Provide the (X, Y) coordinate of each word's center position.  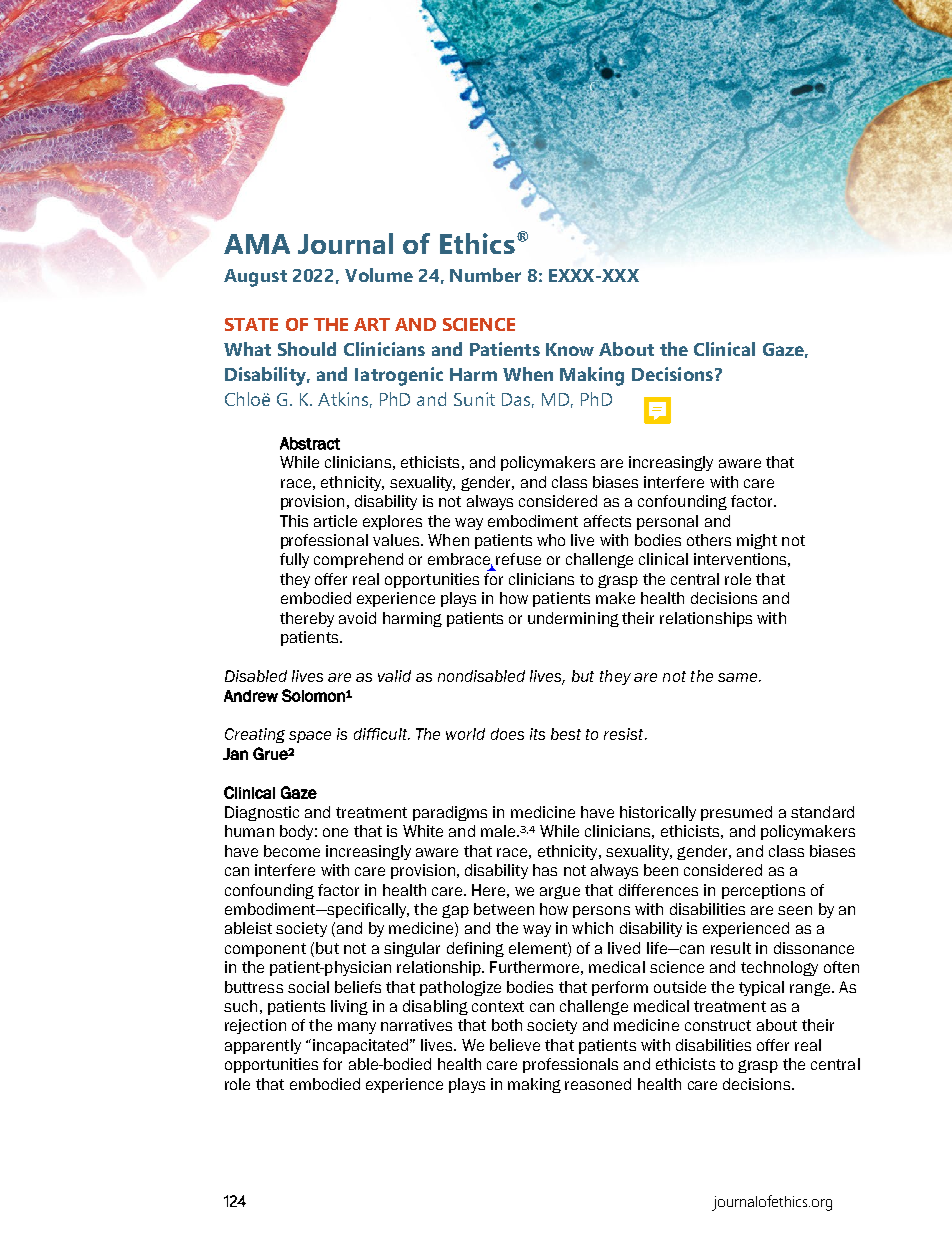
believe (515, 1045)
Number (485, 275)
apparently (263, 1046)
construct (718, 1025)
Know (570, 349)
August (255, 278)
